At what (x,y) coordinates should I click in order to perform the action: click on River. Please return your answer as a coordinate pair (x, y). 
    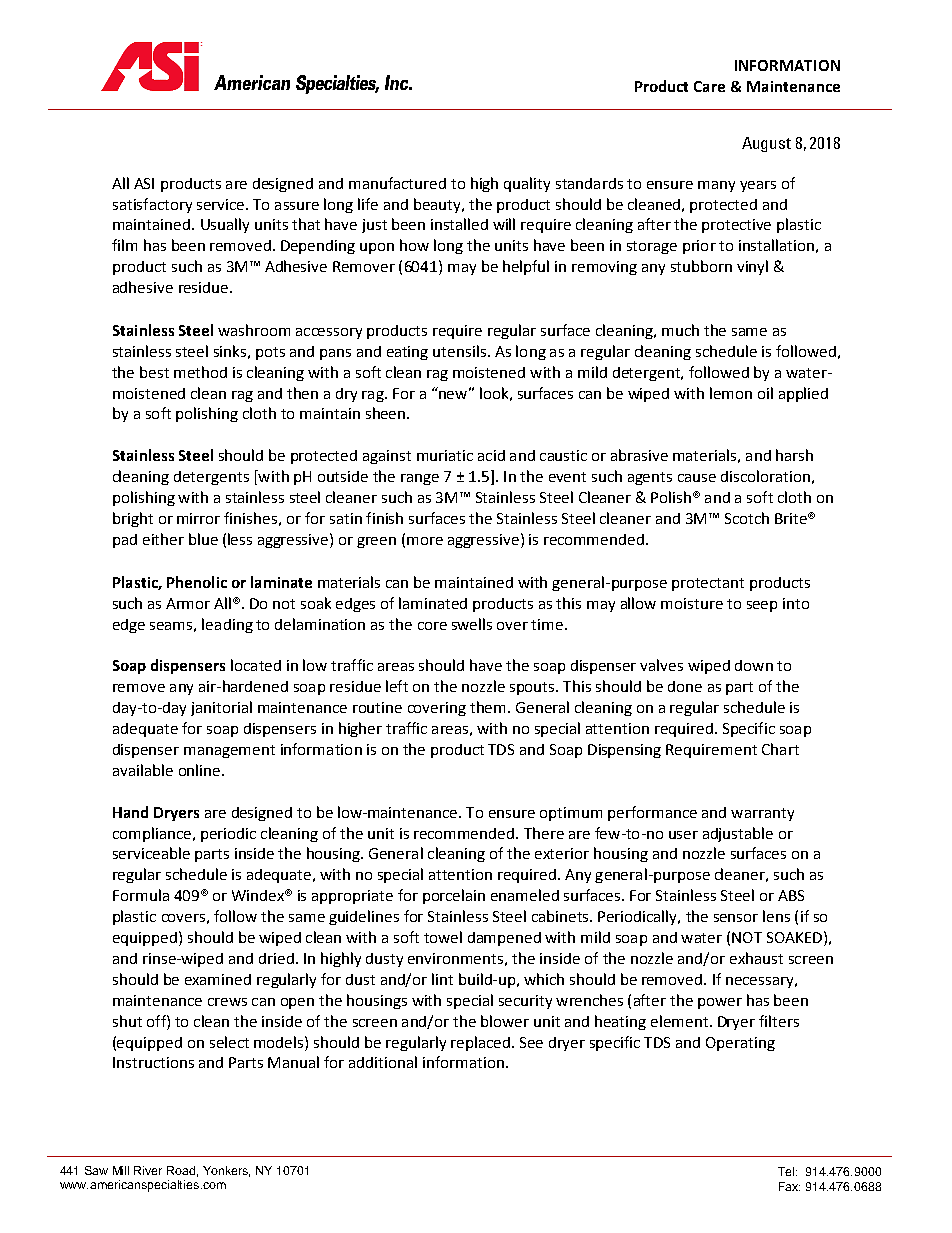
    Looking at the image, I should click on (148, 1170).
